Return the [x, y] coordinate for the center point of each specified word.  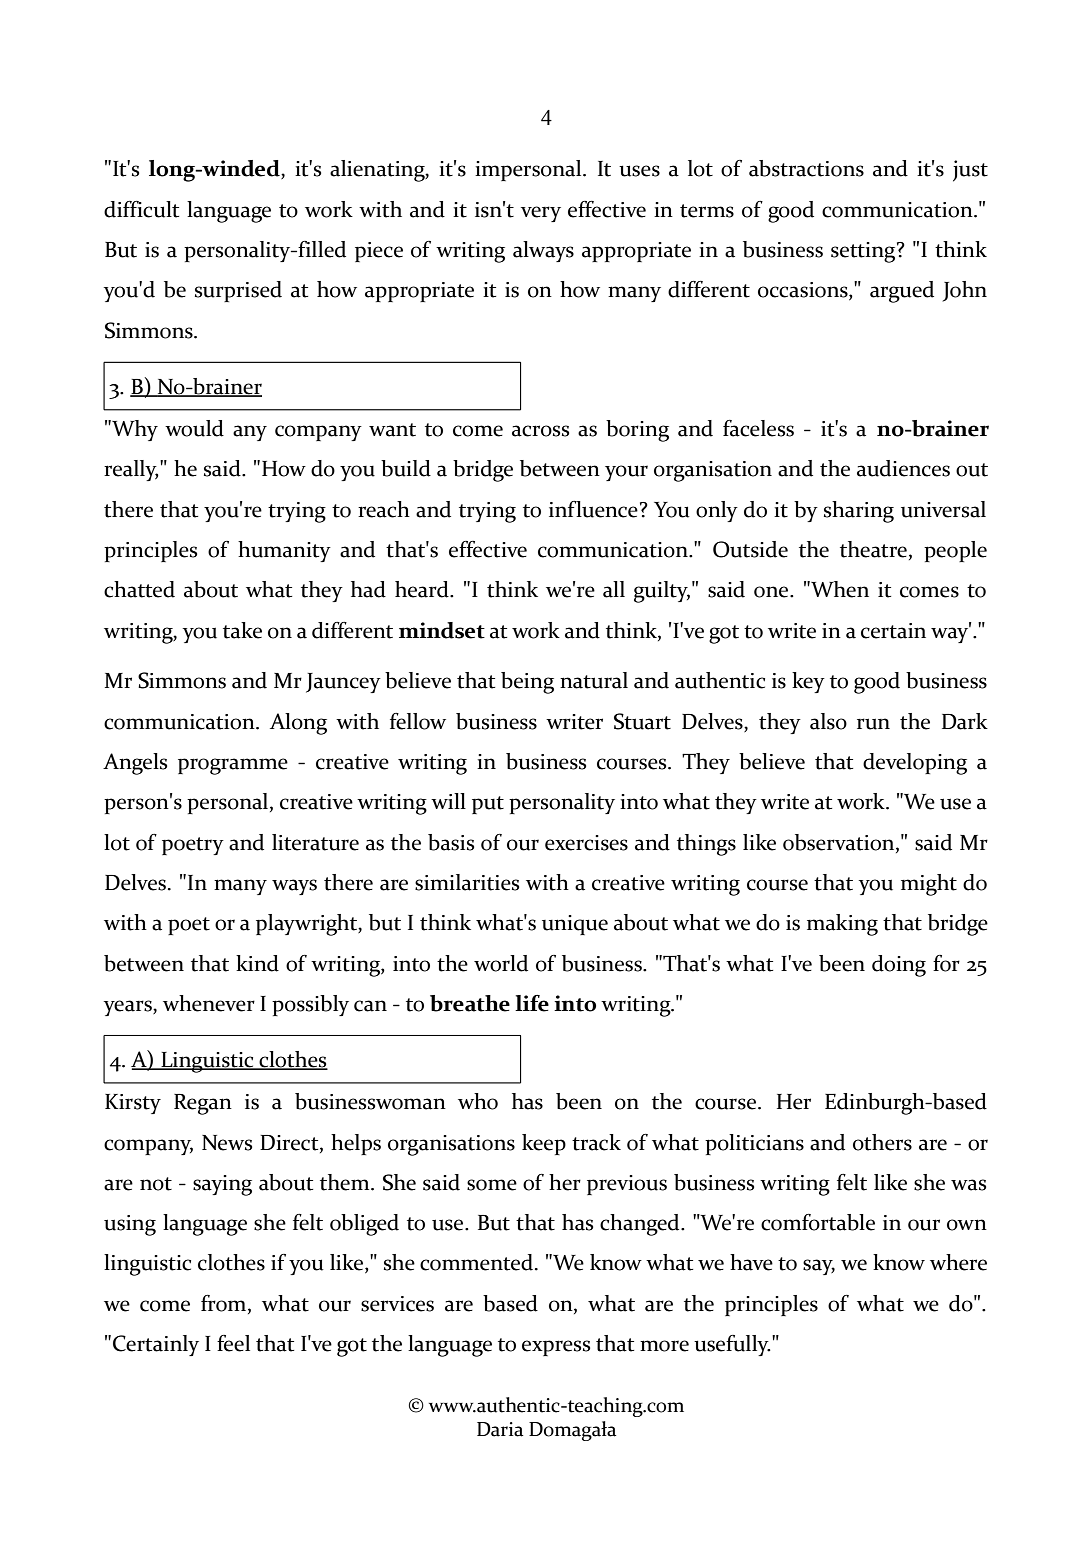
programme [233, 766]
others [882, 1142]
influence [593, 509]
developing [915, 764]
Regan [203, 1104]
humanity [284, 551]
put [488, 805]
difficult [141, 209]
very [541, 214]
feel [233, 1343]
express [556, 1348]
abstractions [806, 168]
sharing [859, 512]
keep [544, 1144]
